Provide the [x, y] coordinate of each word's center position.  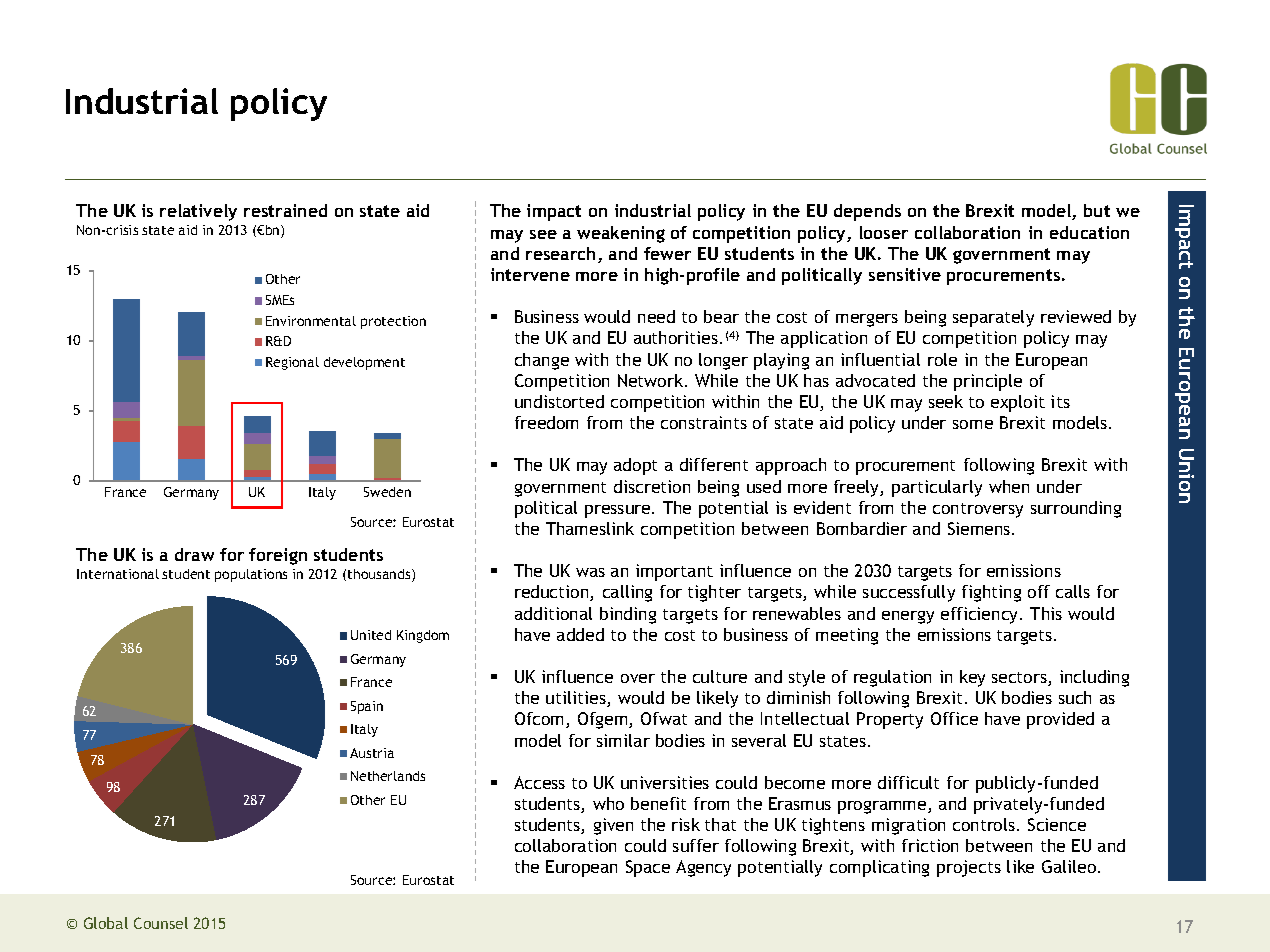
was [590, 572]
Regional [292, 363]
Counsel [161, 923]
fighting [991, 593]
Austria [372, 753]
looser [884, 232]
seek [946, 401]
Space [648, 868]
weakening [621, 234]
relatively [198, 212]
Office [954, 718]
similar [623, 740]
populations [251, 575]
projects [969, 868]
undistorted [559, 401]
